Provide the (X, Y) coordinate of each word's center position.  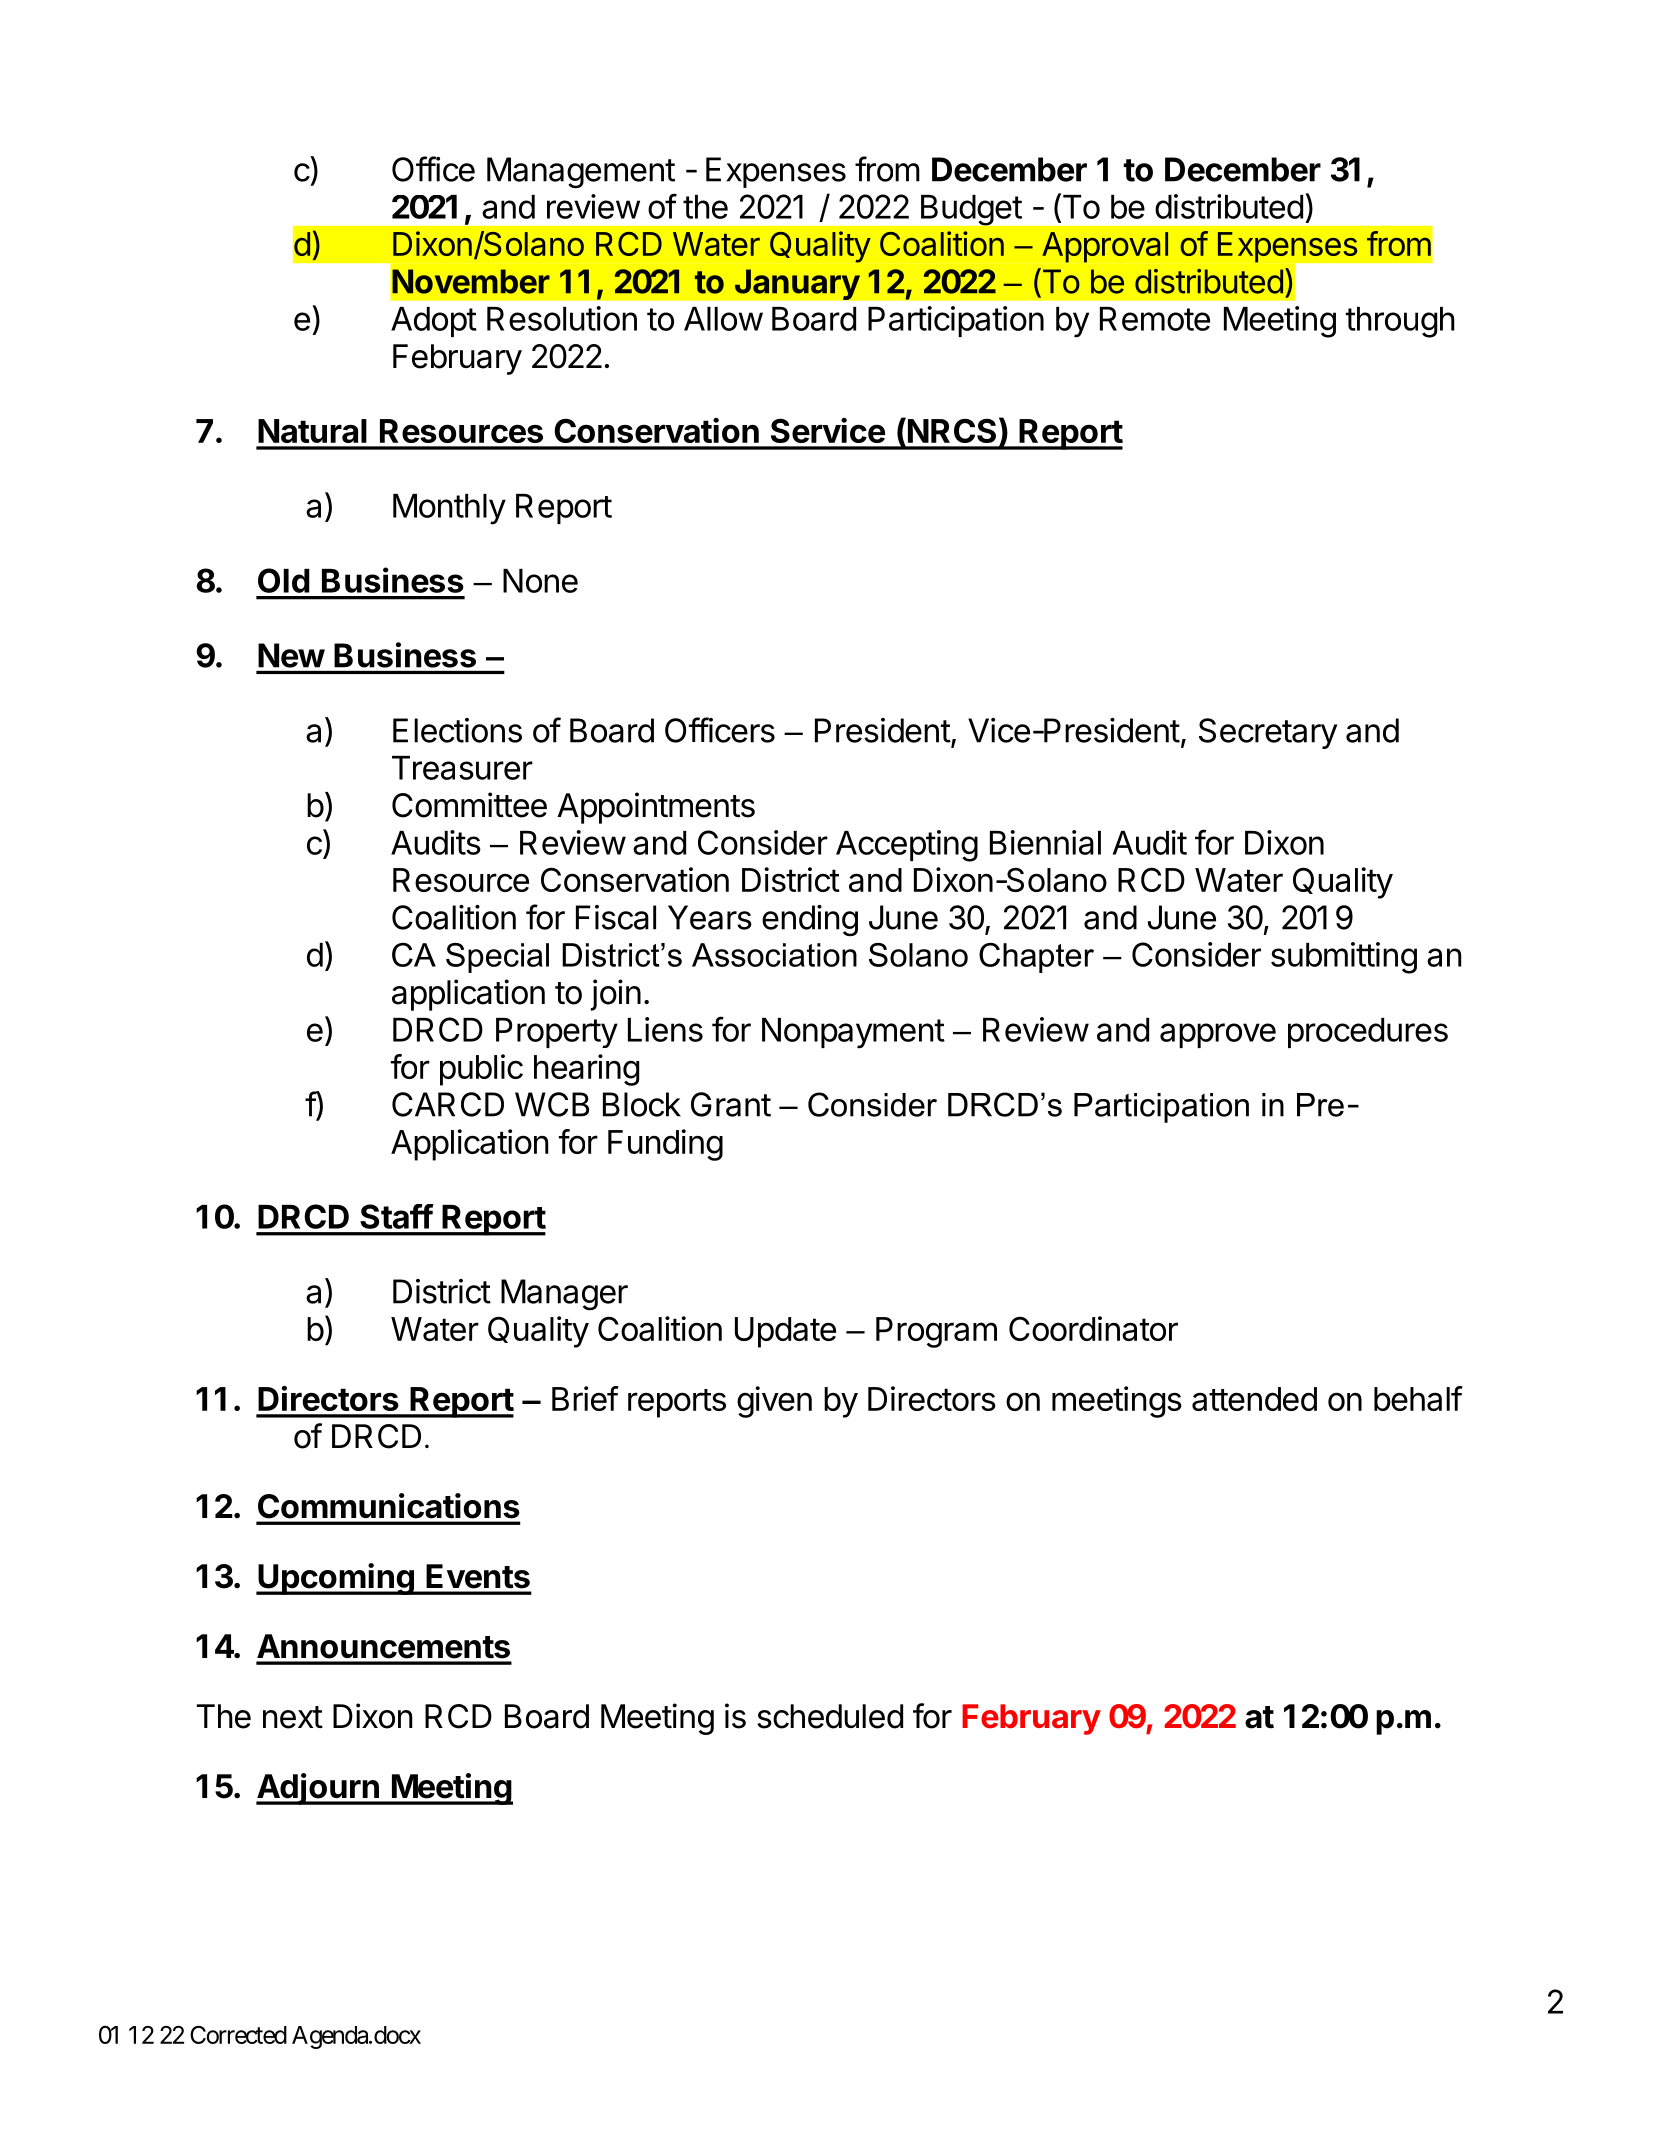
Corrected (238, 2034)
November (471, 281)
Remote (1155, 319)
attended (1254, 1399)
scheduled (830, 1716)
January (797, 284)
